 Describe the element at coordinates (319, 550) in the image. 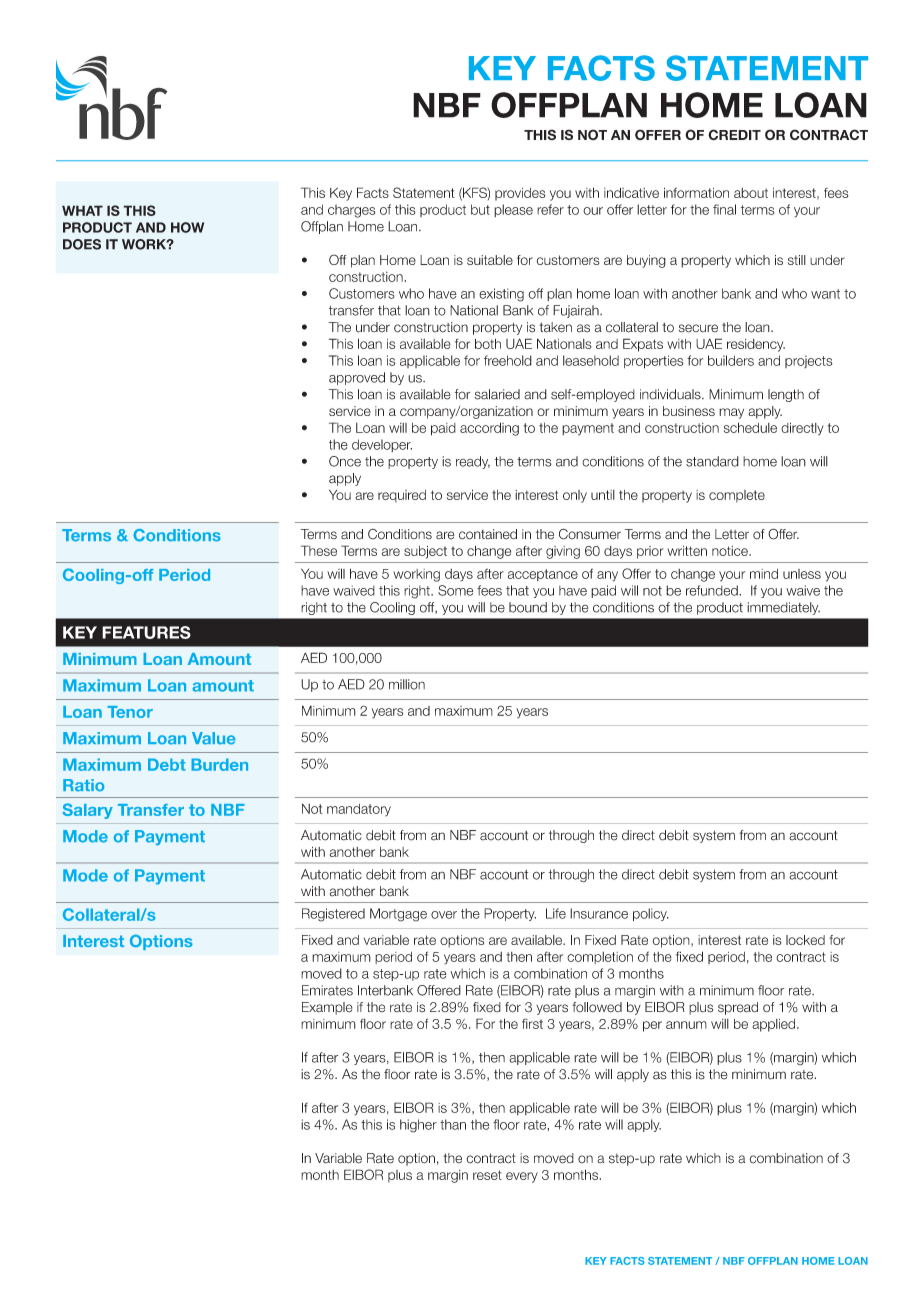

I see `These` at that location.
